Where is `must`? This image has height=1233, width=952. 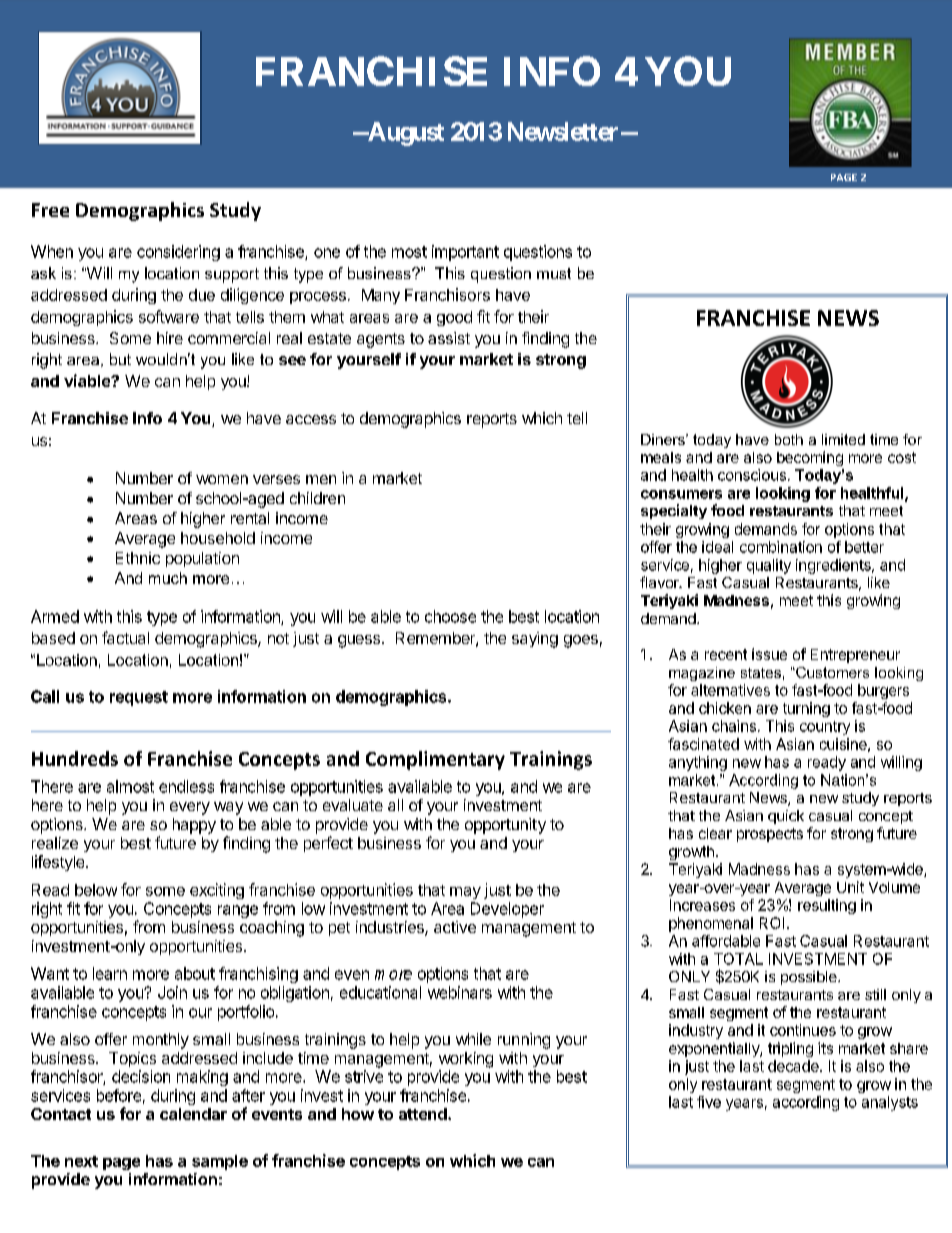
must is located at coordinates (554, 273).
